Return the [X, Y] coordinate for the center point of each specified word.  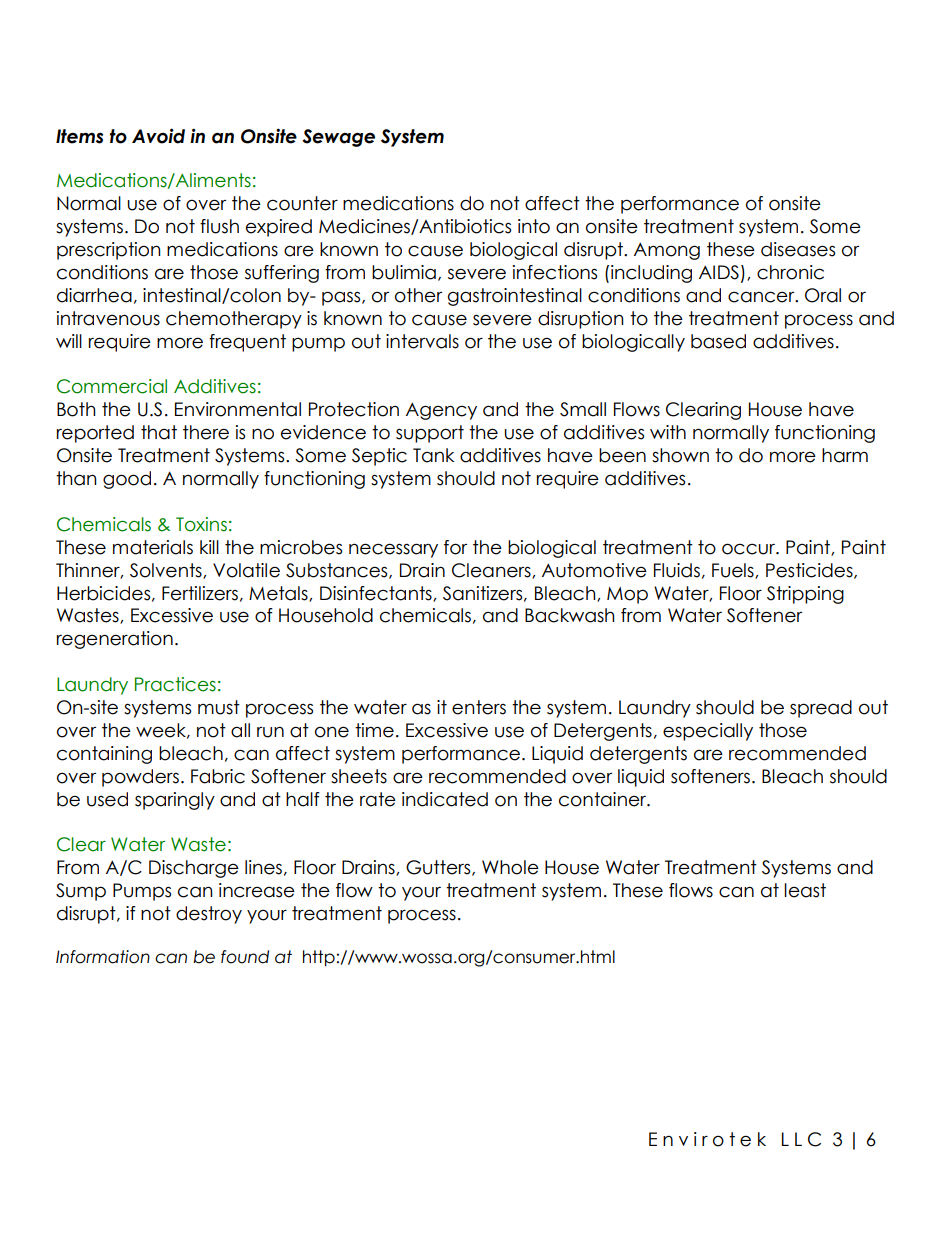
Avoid [158, 136]
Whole [510, 867]
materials [153, 547]
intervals [422, 341]
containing [104, 755]
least [805, 890]
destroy [209, 915]
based [718, 341]
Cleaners [492, 571]
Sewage [338, 138]
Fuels [734, 571]
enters [479, 707]
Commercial [112, 386]
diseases [798, 249]
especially [708, 732]
